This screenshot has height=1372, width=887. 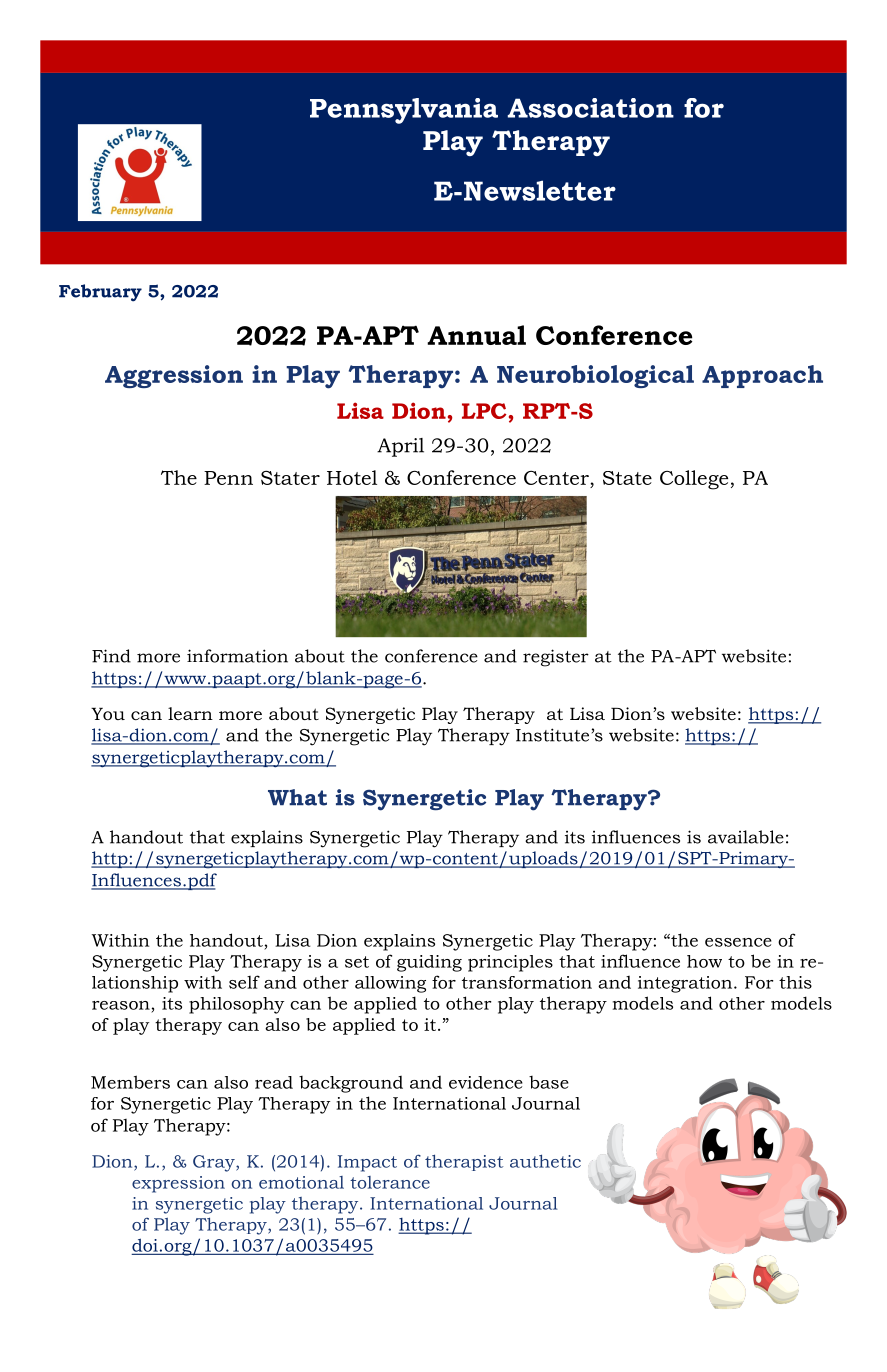 I want to click on register, so click(x=556, y=658).
